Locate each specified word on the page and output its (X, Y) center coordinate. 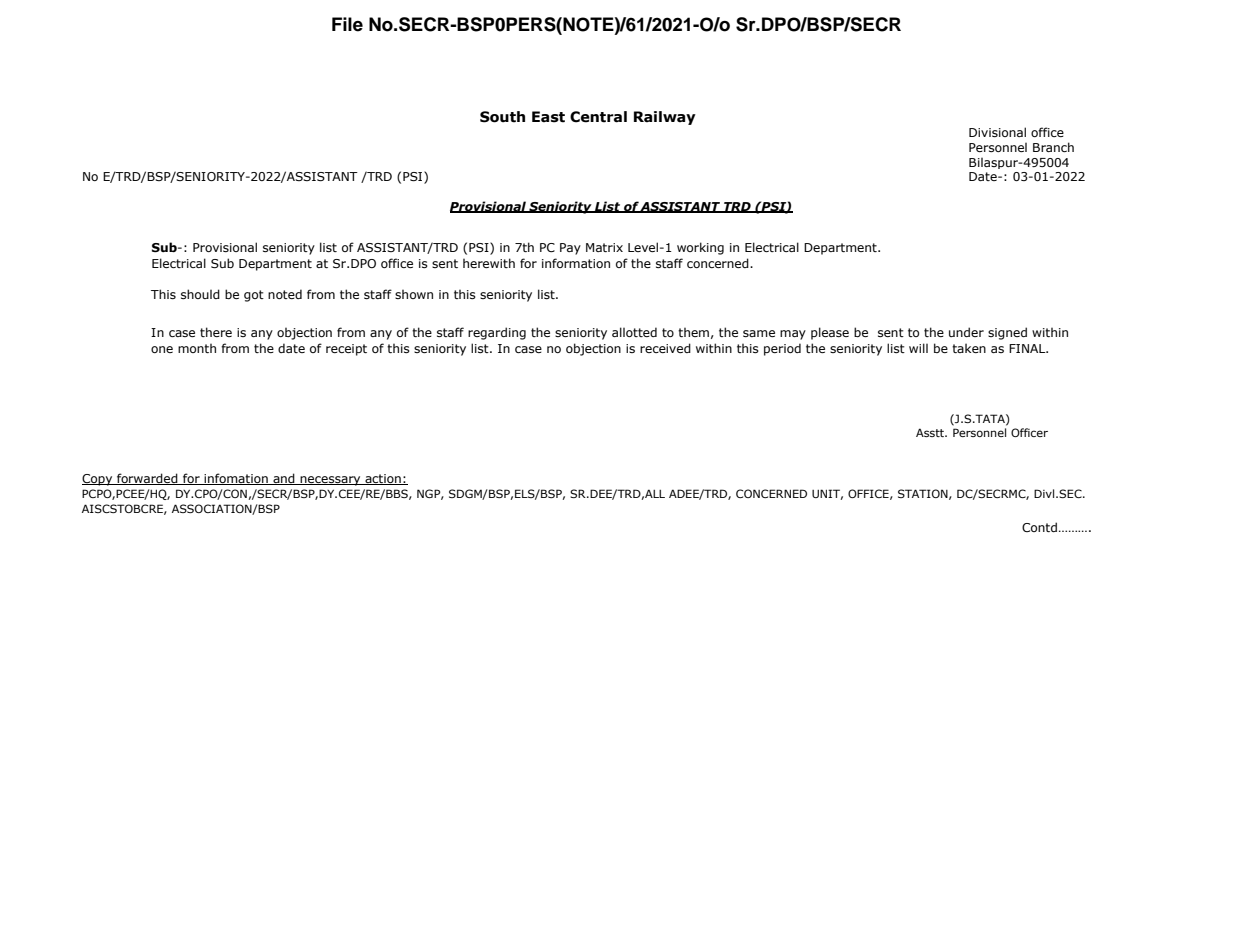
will (918, 348)
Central (598, 117)
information (576, 263)
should (200, 294)
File (347, 24)
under (966, 332)
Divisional (997, 132)
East (548, 117)
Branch (1053, 147)
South (502, 117)
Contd (1039, 527)
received (665, 348)
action (383, 479)
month (197, 348)
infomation (236, 479)
